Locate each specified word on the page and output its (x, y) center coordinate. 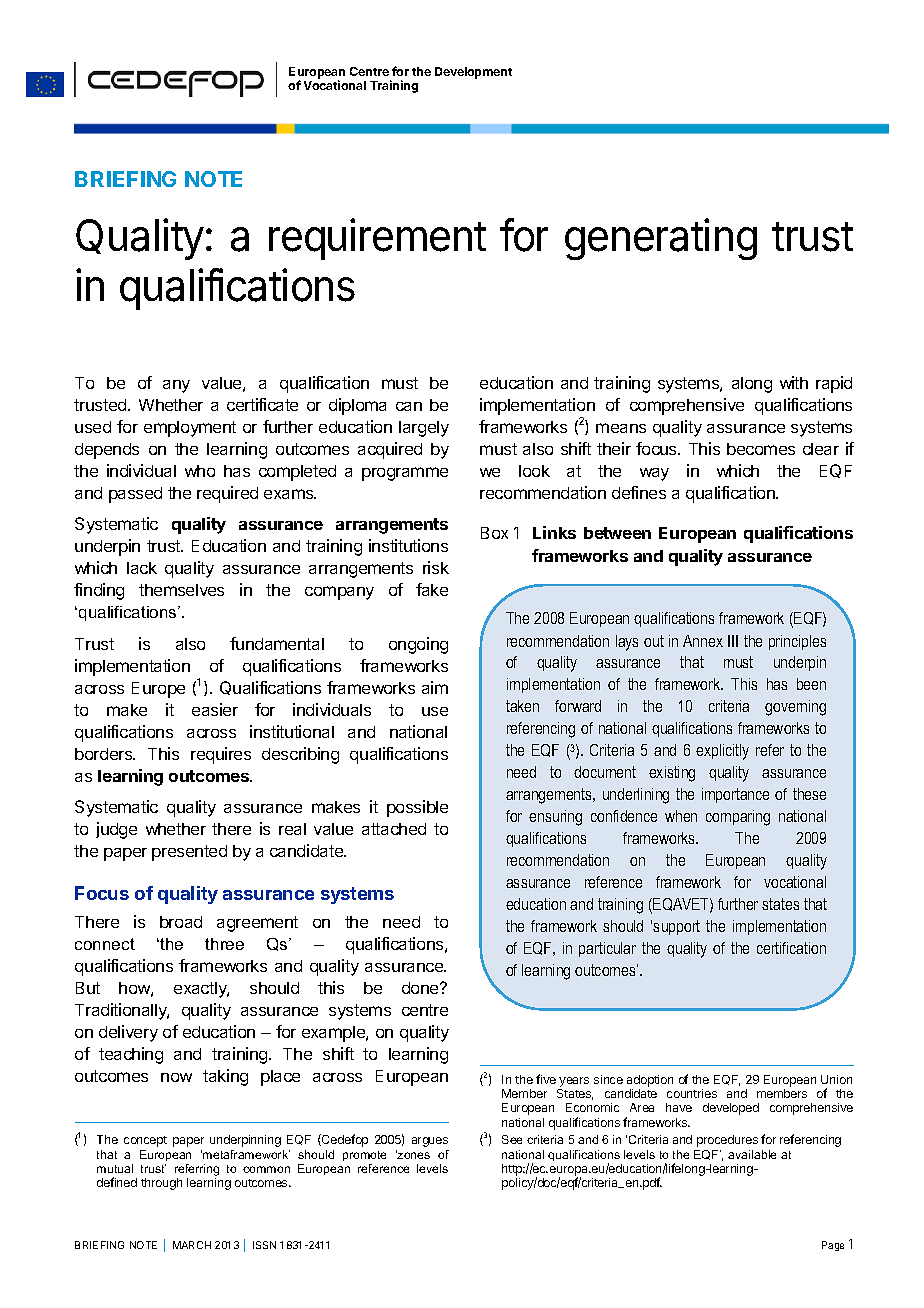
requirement (377, 239)
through (161, 1184)
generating (661, 239)
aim (435, 687)
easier (215, 709)
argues (430, 1142)
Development (473, 73)
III (733, 641)
